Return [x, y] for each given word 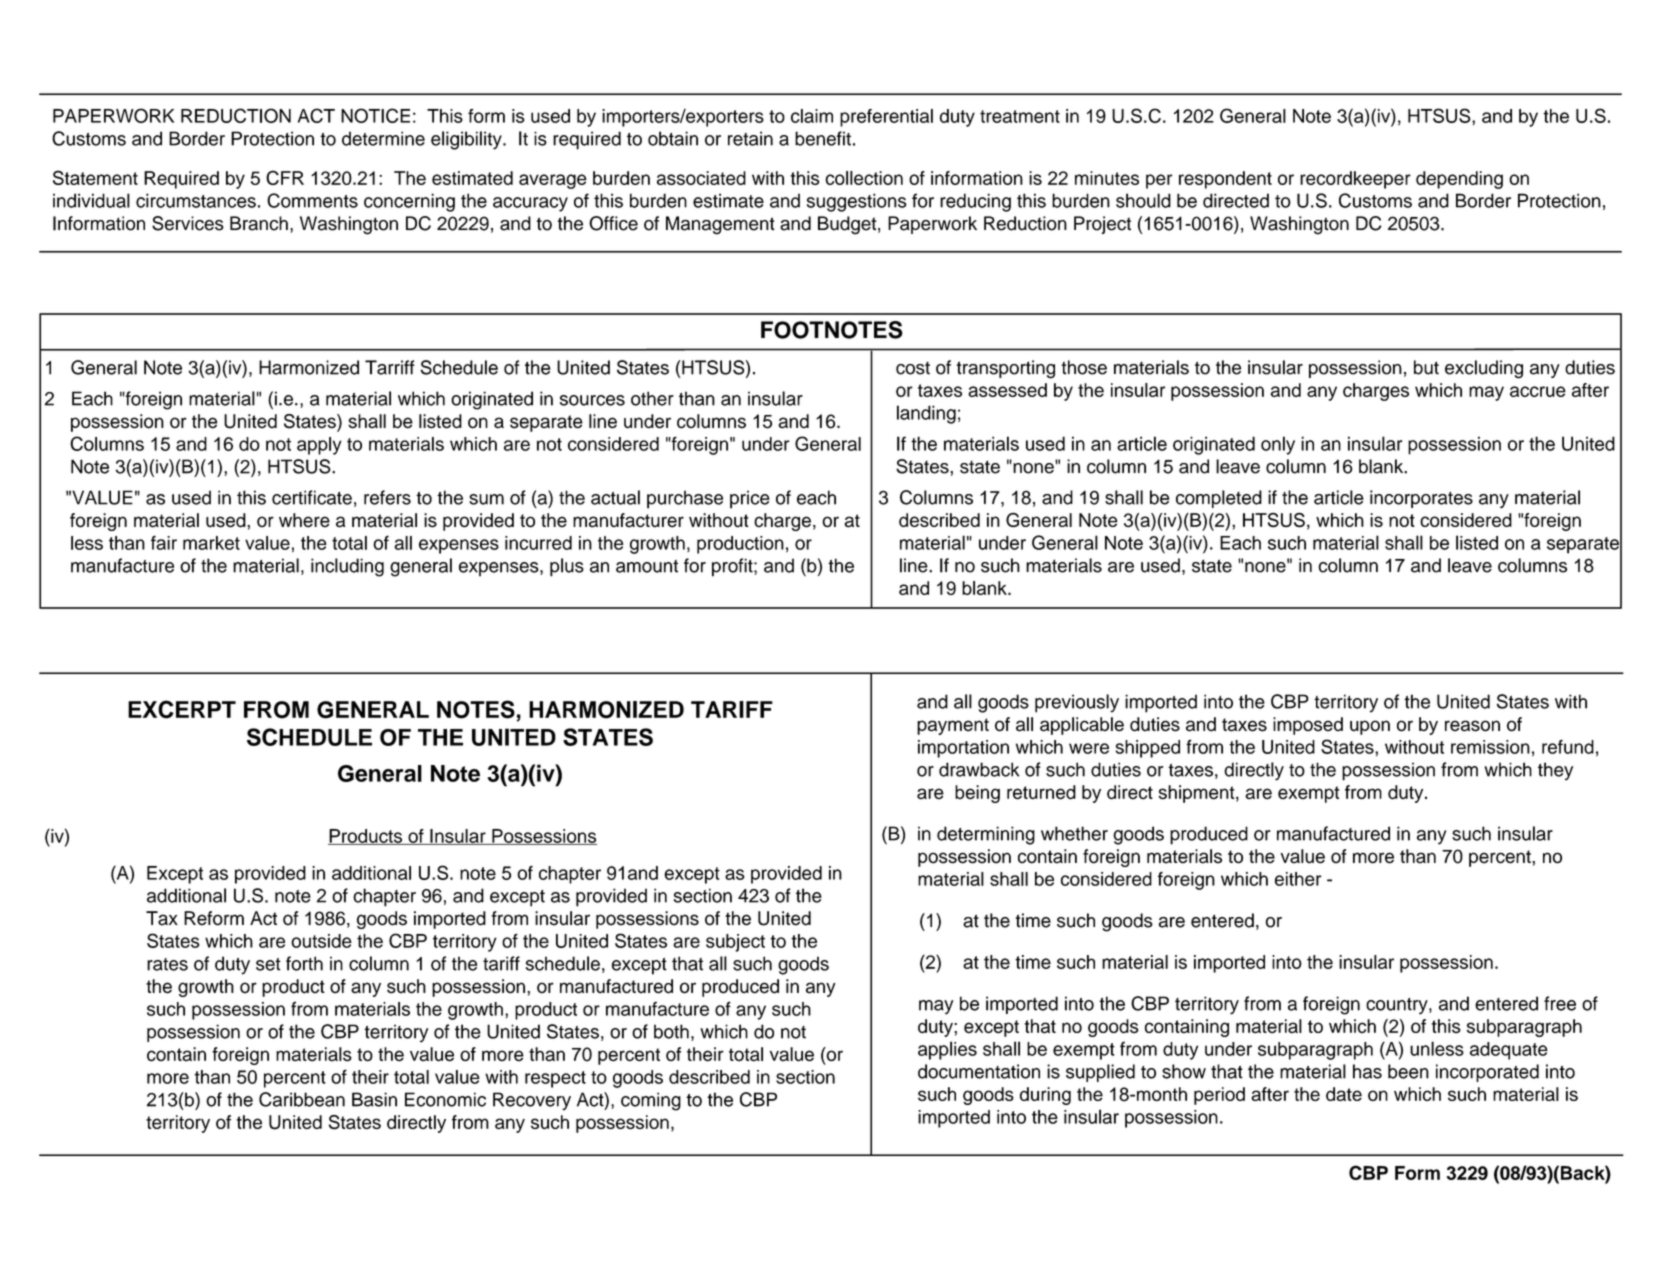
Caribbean [302, 1099]
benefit [823, 138]
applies [947, 1050]
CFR [285, 177]
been [1408, 1071]
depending [1459, 180]
